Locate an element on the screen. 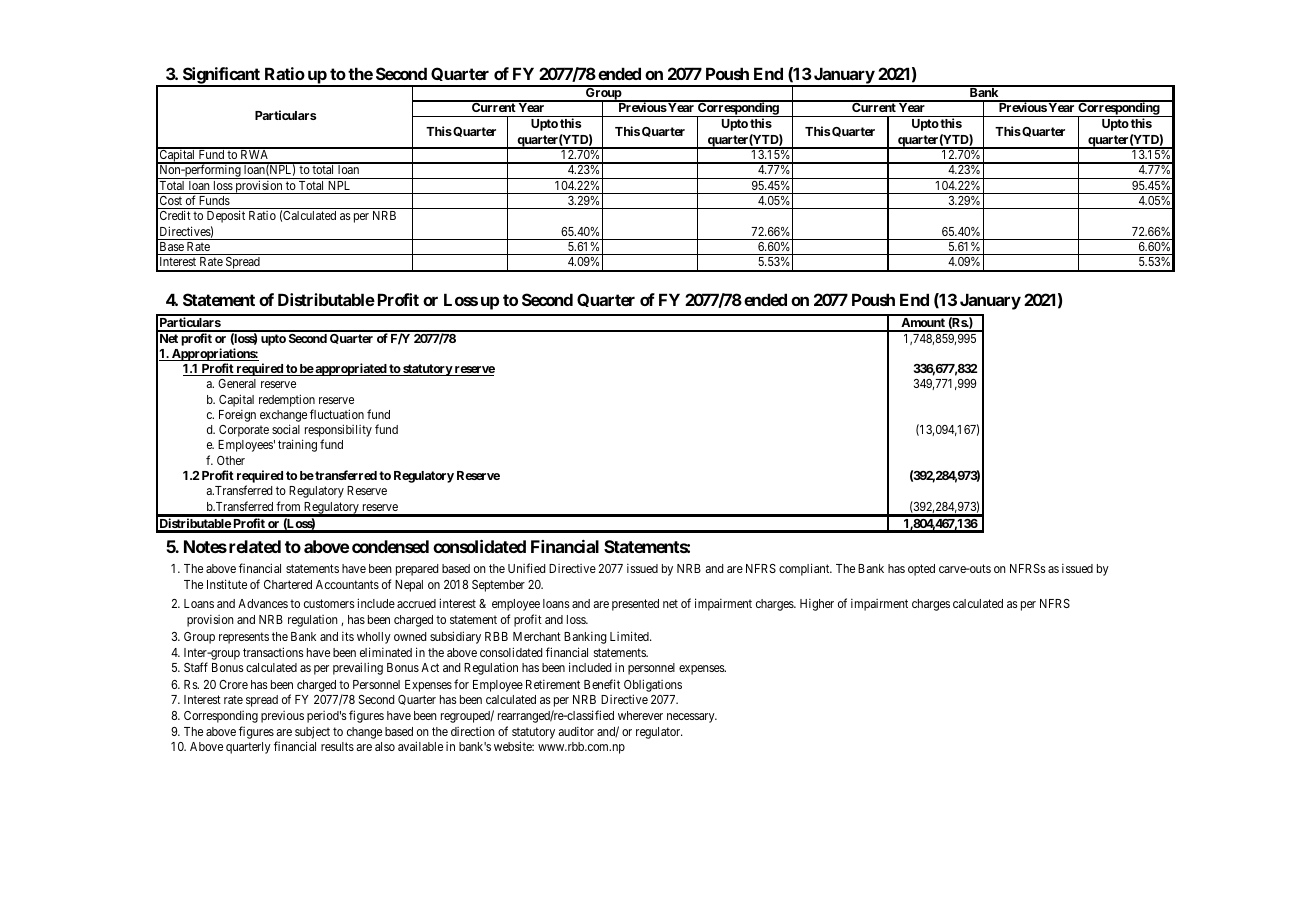 This screenshot has width=1308, height=924. subject is located at coordinates (312, 734).
